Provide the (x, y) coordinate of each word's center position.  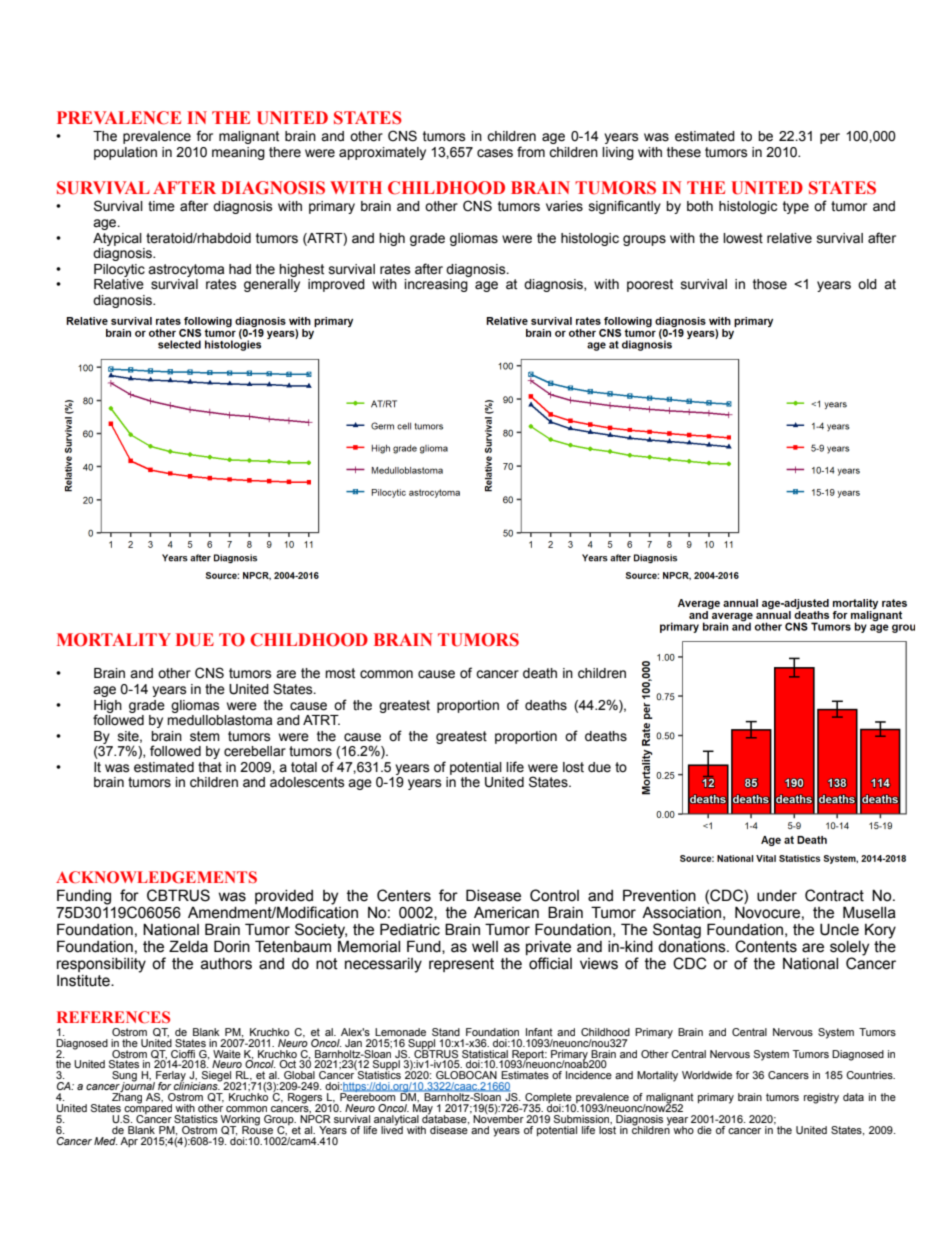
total (304, 767)
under (777, 896)
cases (495, 153)
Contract (834, 895)
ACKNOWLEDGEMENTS (156, 877)
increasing (436, 285)
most (340, 673)
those (770, 284)
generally (272, 285)
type (796, 207)
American (506, 913)
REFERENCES (113, 1017)
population (125, 153)
